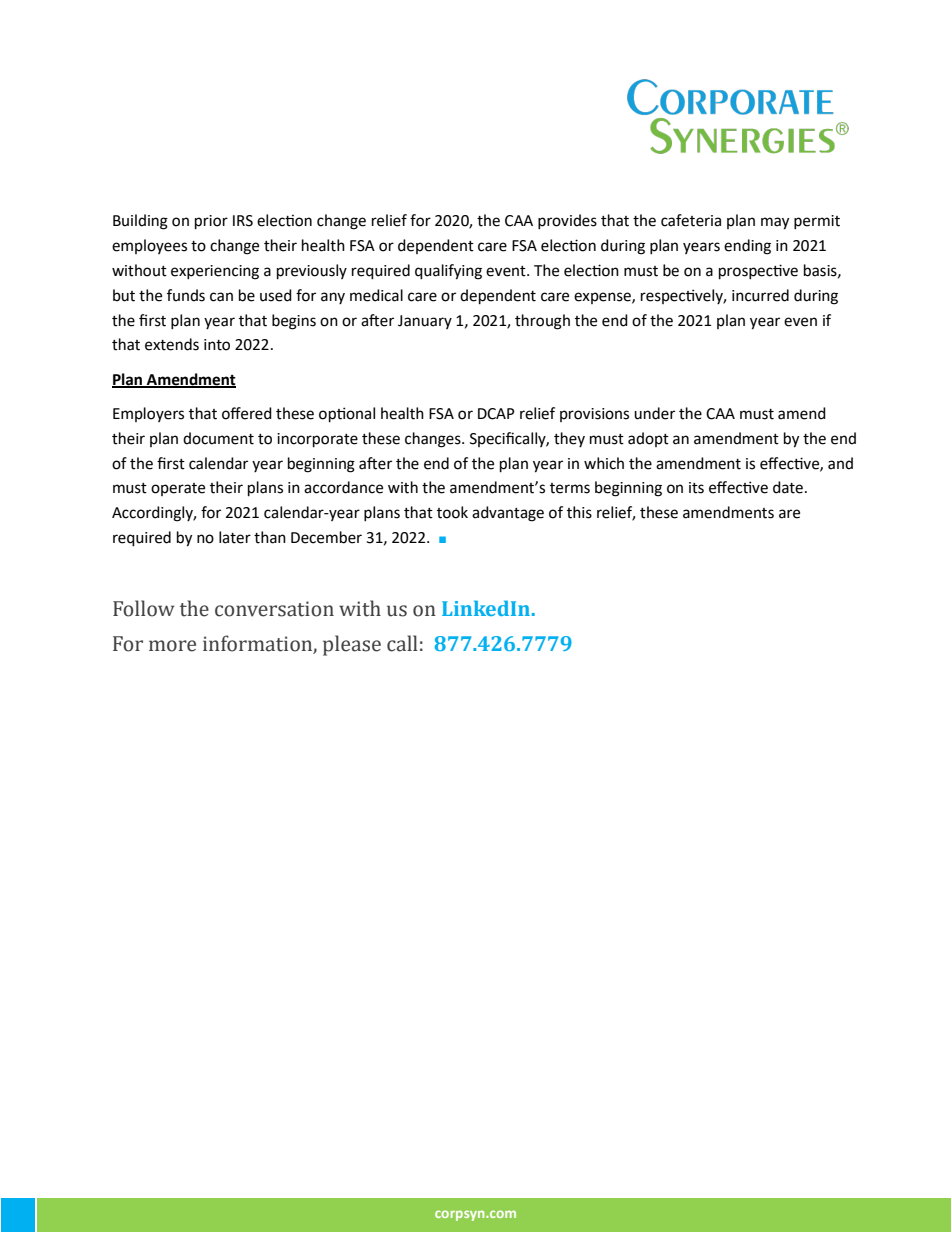  I want to click on they, so click(569, 439).
